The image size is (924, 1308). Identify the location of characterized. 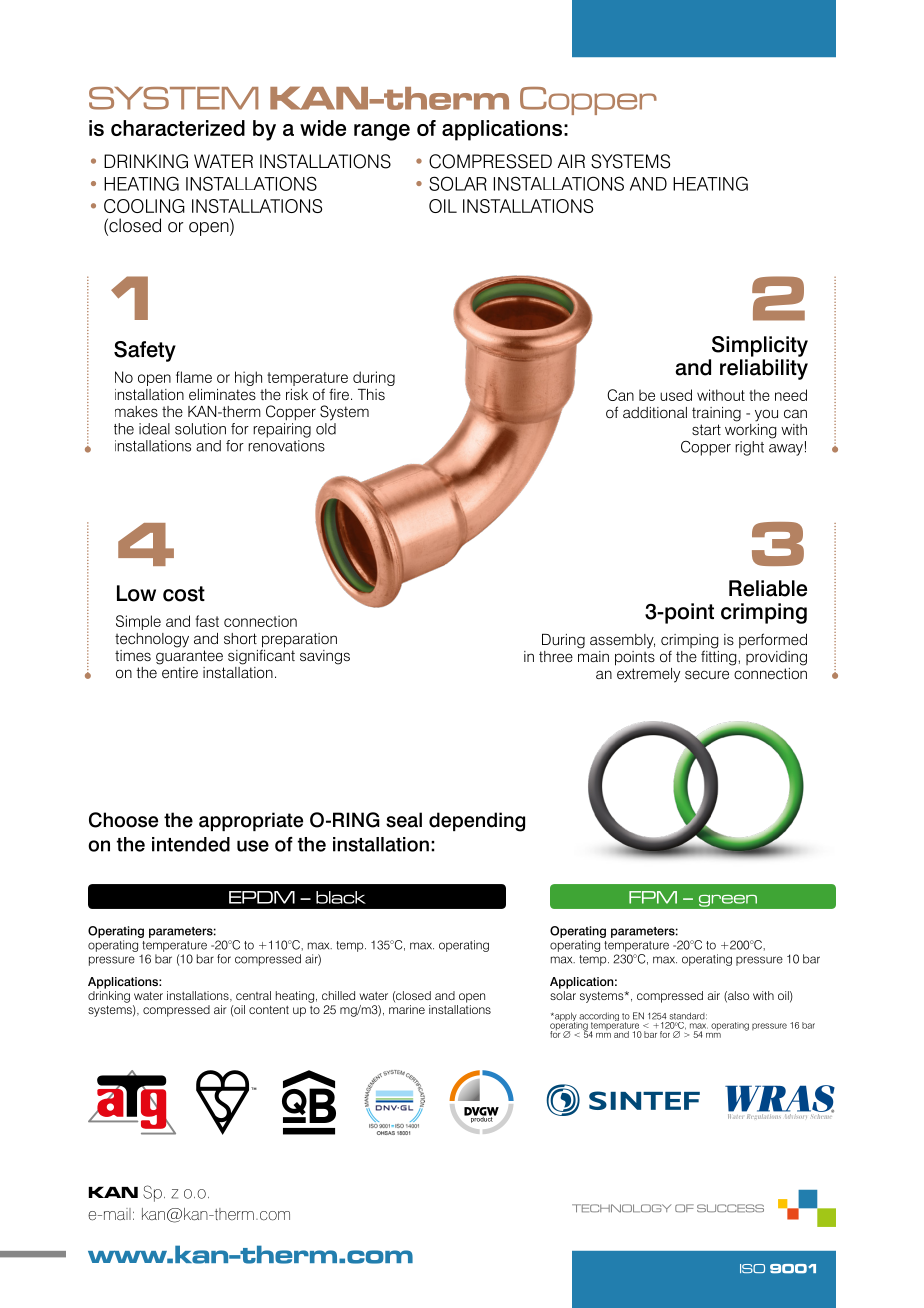
(178, 128).
